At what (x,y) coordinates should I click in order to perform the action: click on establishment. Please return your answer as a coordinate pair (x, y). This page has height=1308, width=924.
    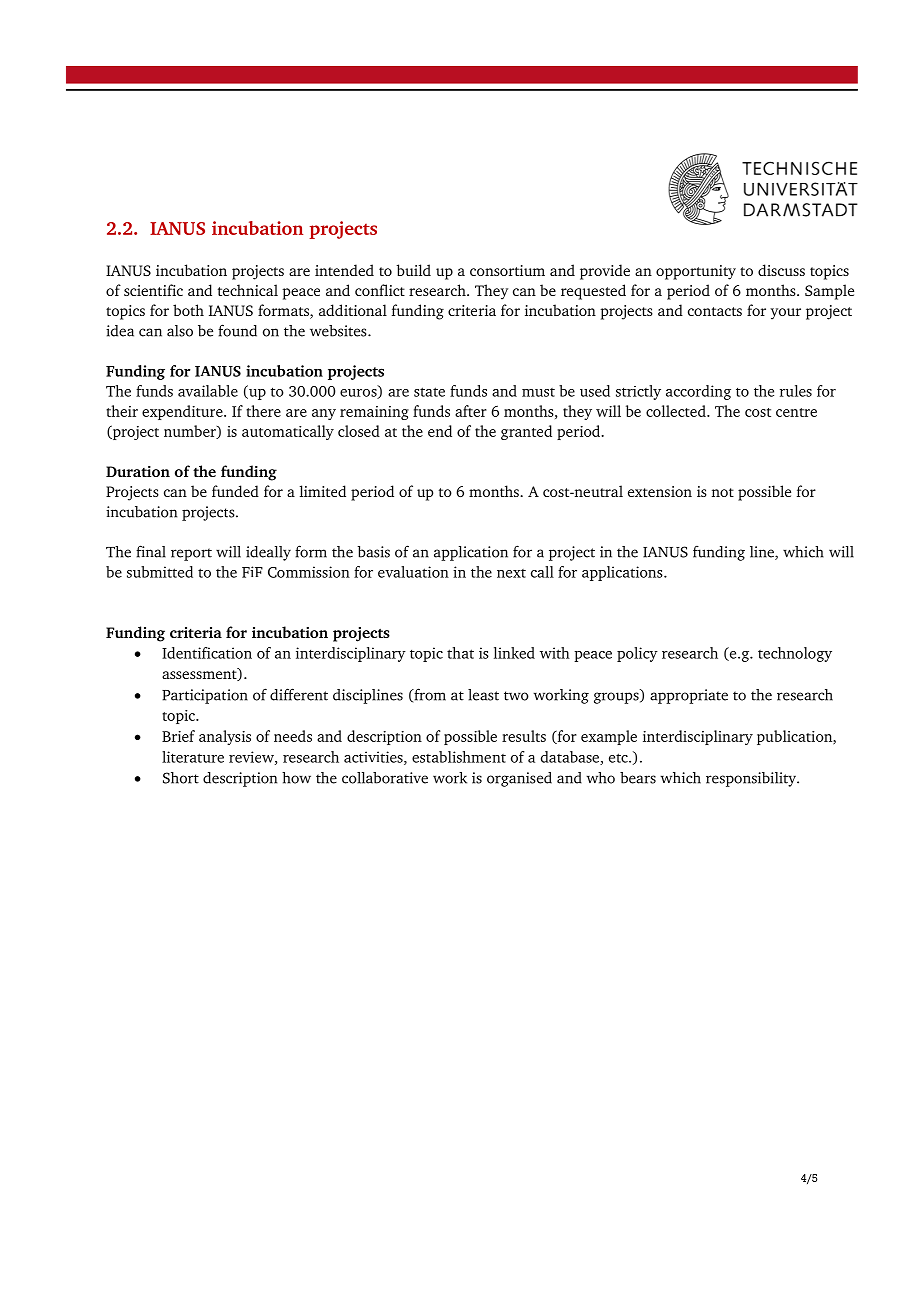
    Looking at the image, I should click on (459, 757).
